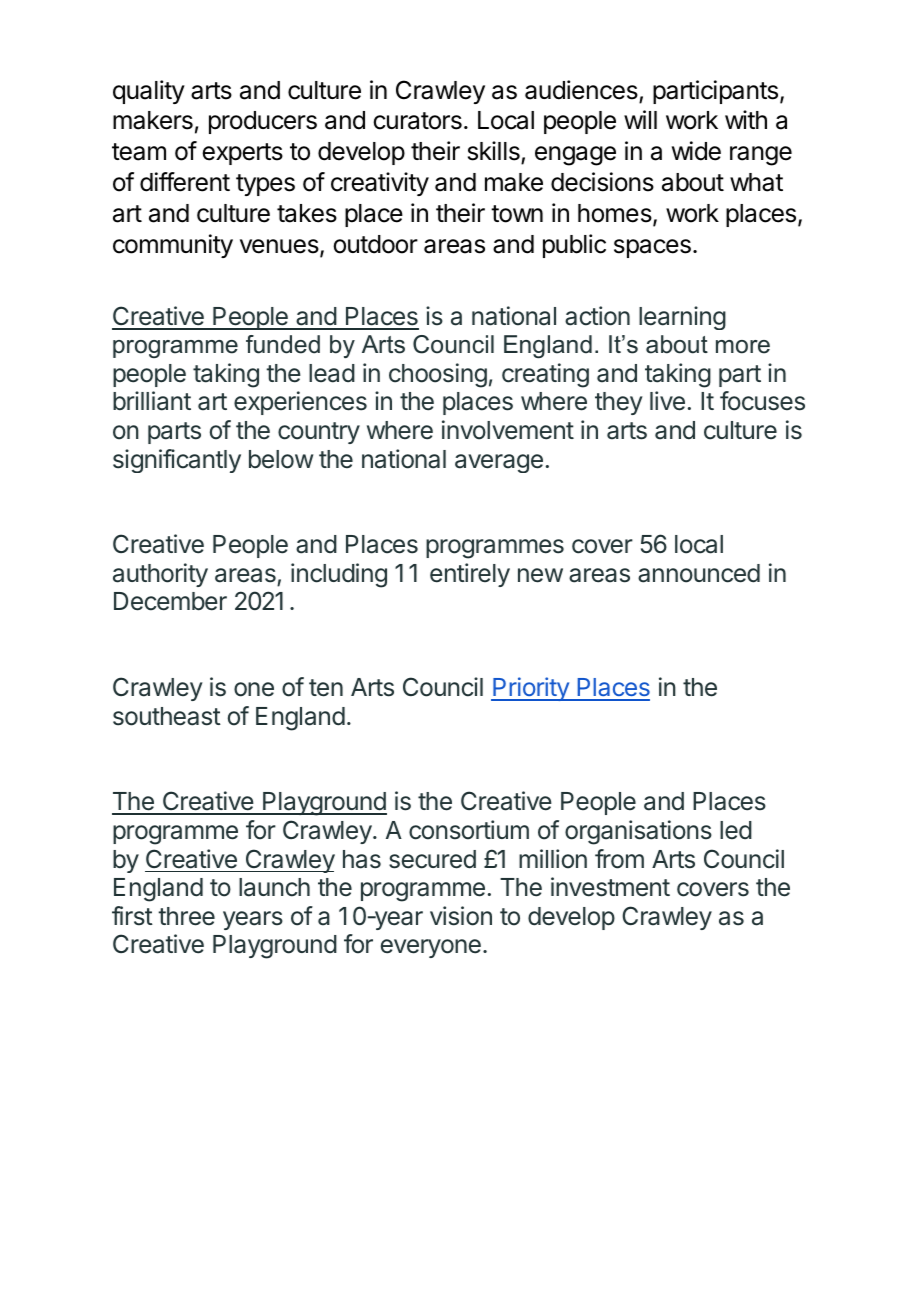 This document has height=1307, width=924. What do you see at coordinates (438, 375) in the document?
I see `choosing` at bounding box center [438, 375].
